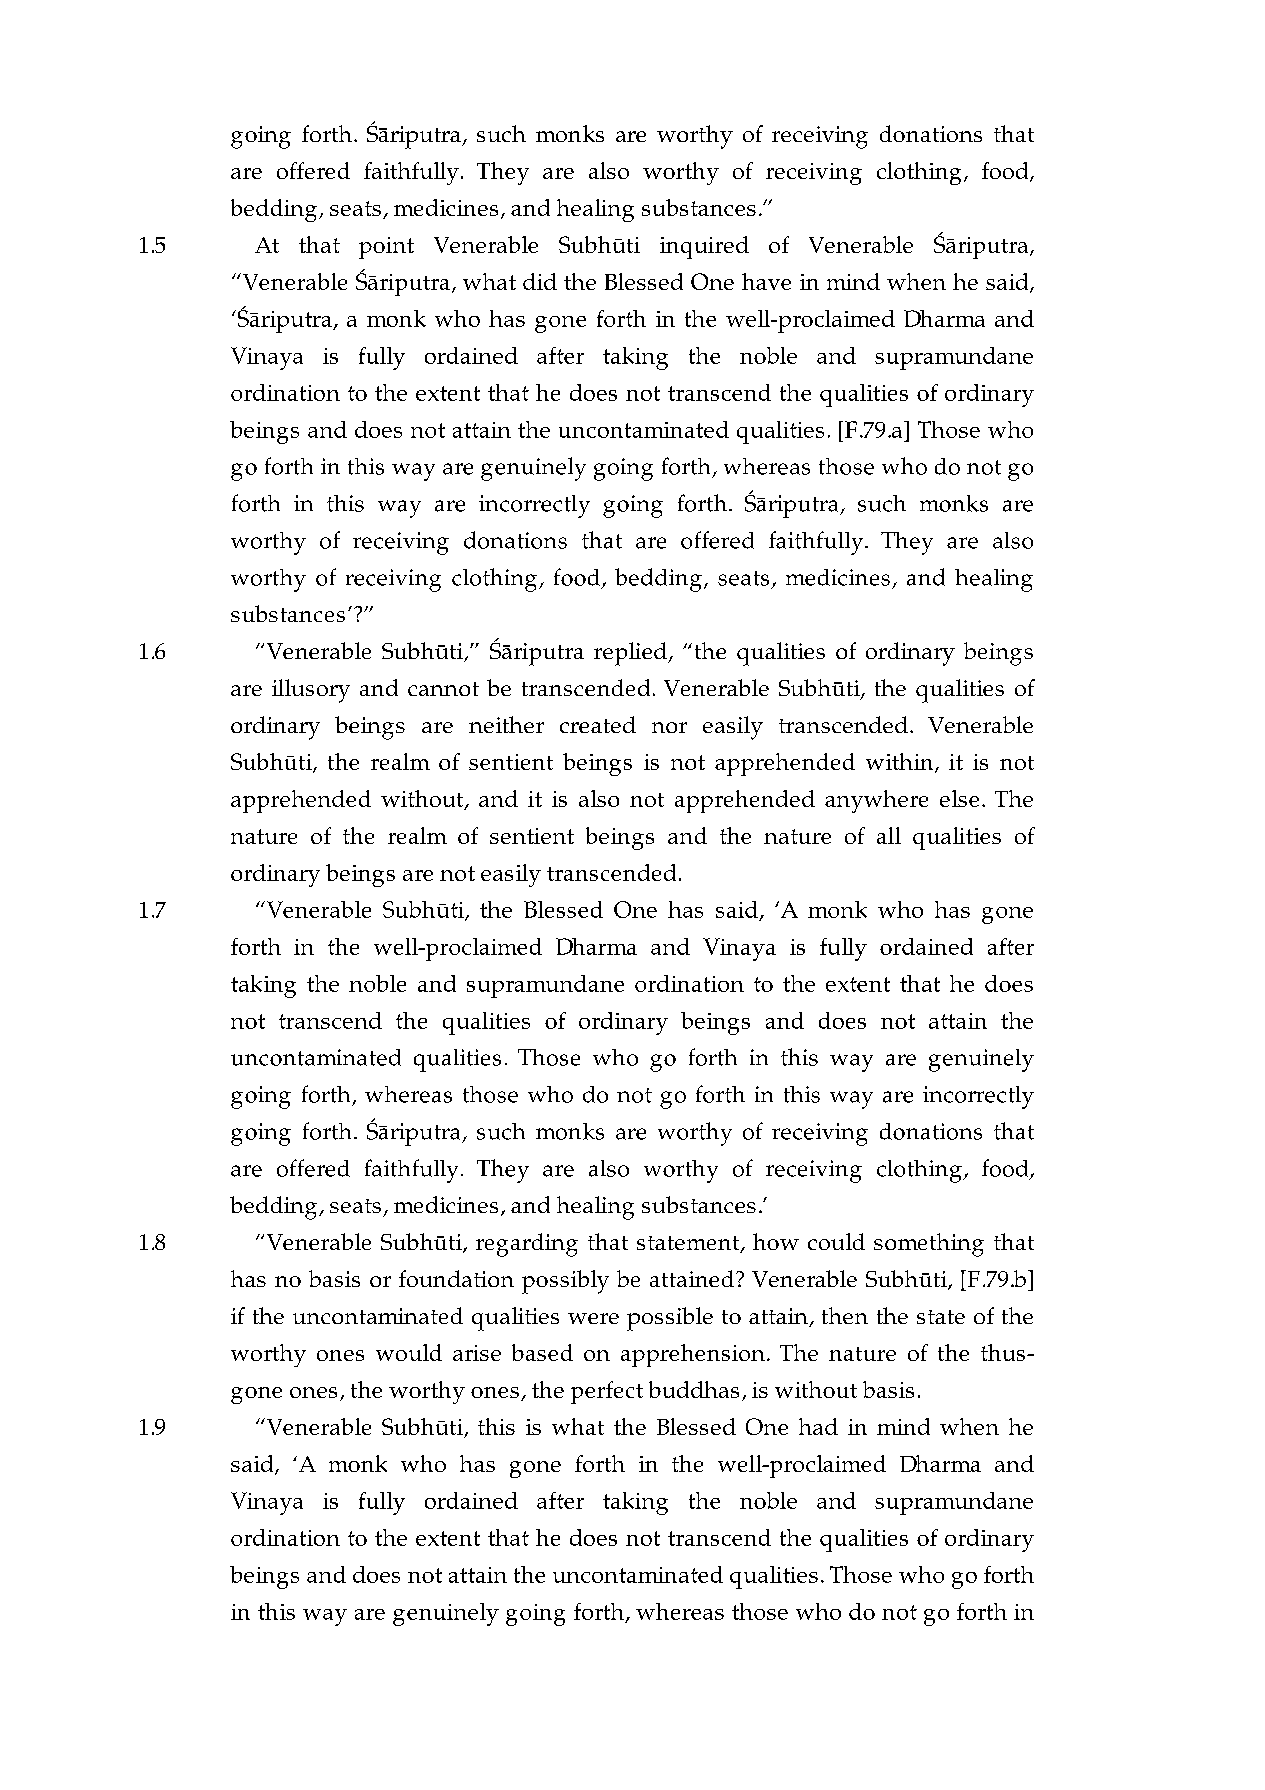  Describe the element at coordinates (669, 727) in the page. I see `nor` at that location.
